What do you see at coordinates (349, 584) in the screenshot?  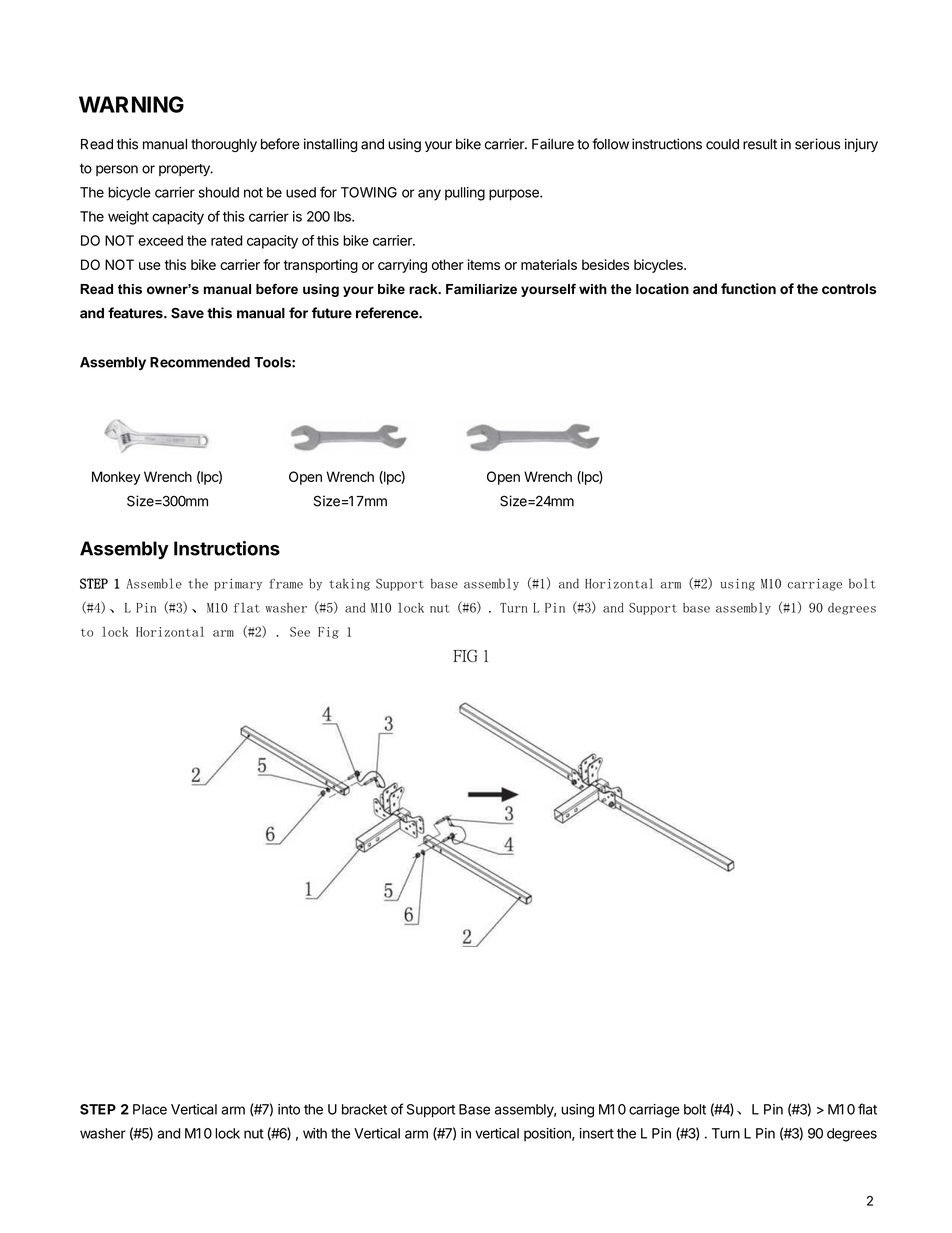 I see `taking` at bounding box center [349, 584].
